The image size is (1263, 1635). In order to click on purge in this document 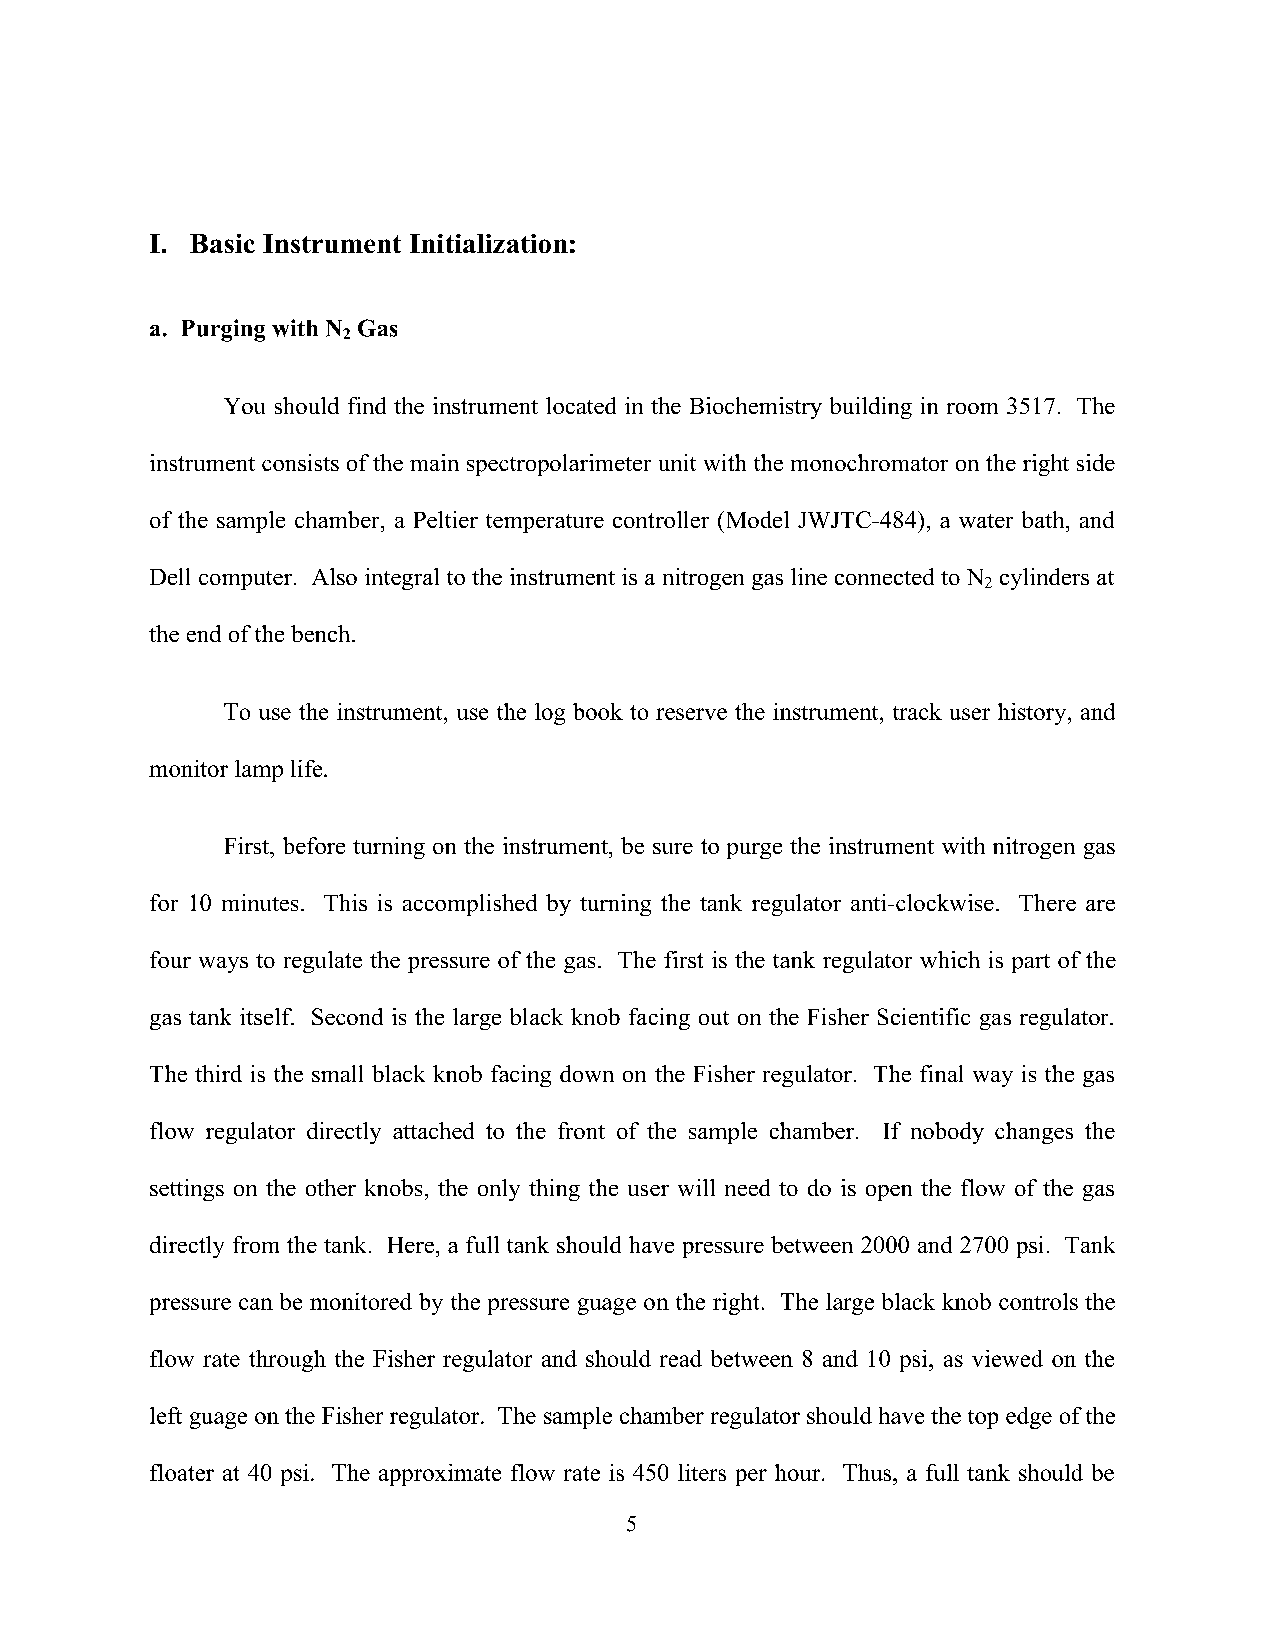, I will do `click(754, 851)`.
